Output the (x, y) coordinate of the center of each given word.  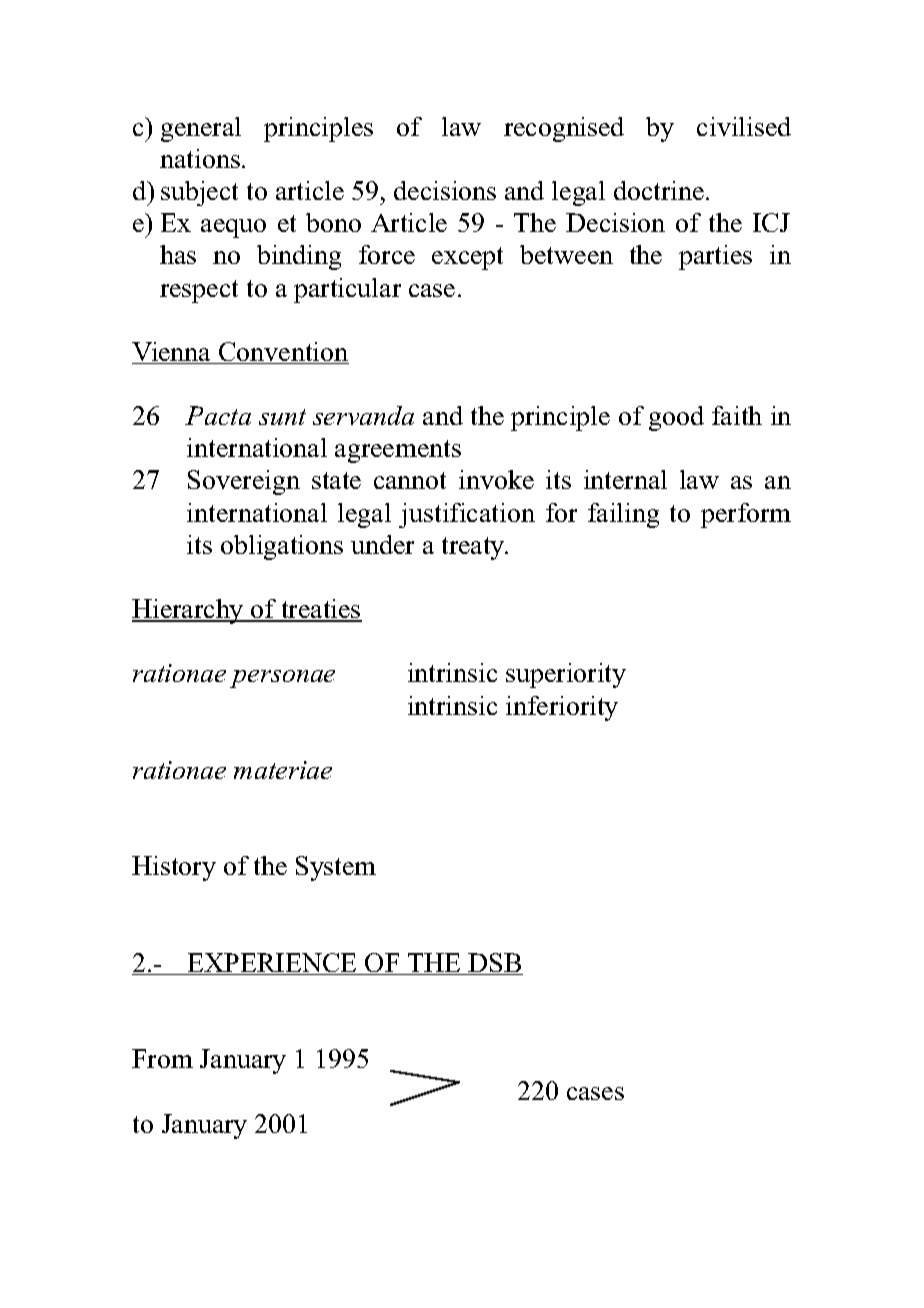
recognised (564, 129)
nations (200, 158)
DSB (494, 964)
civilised (744, 126)
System (336, 868)
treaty (474, 548)
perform (746, 515)
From (162, 1058)
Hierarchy (189, 611)
